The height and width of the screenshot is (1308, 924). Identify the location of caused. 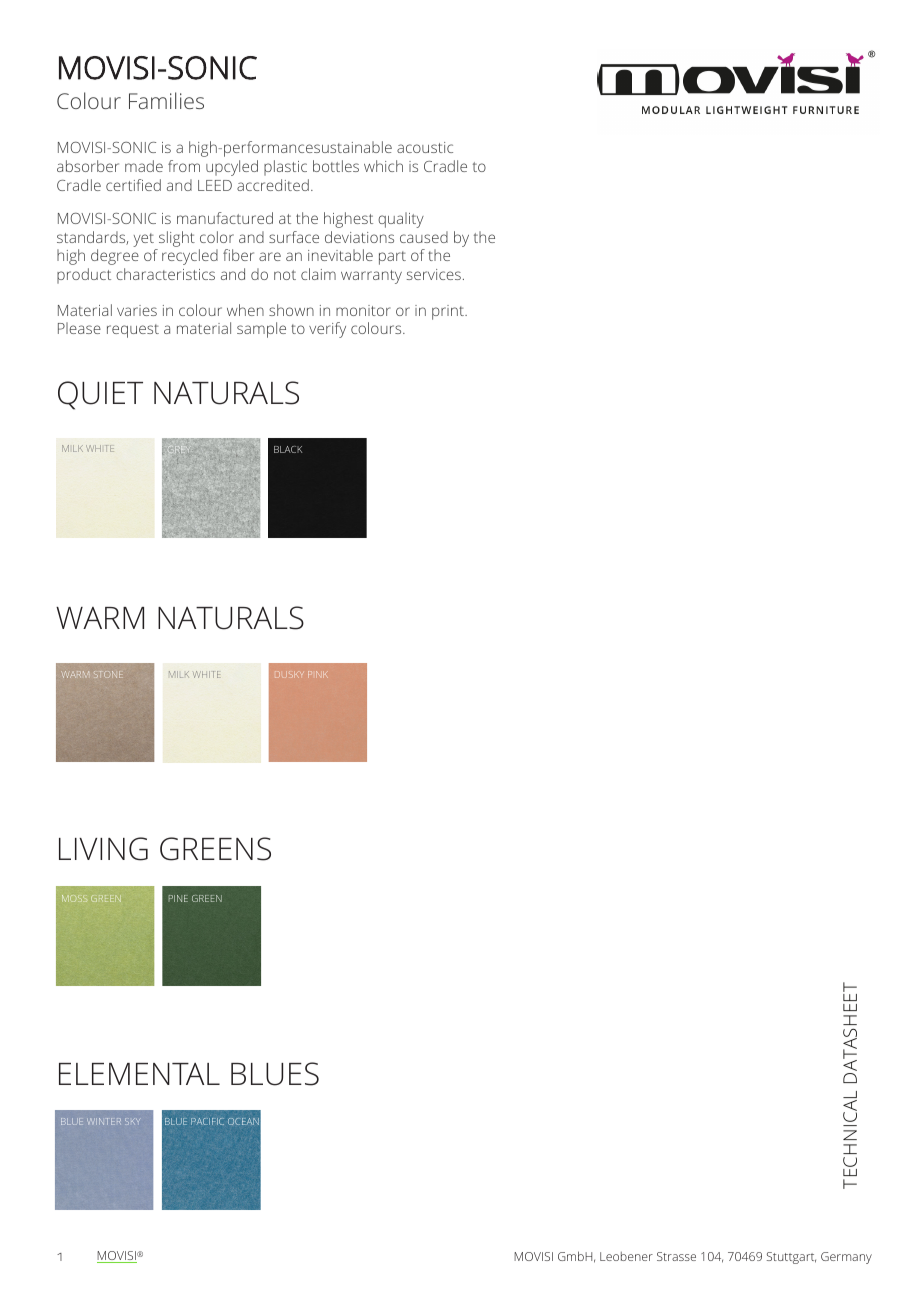
(424, 237).
